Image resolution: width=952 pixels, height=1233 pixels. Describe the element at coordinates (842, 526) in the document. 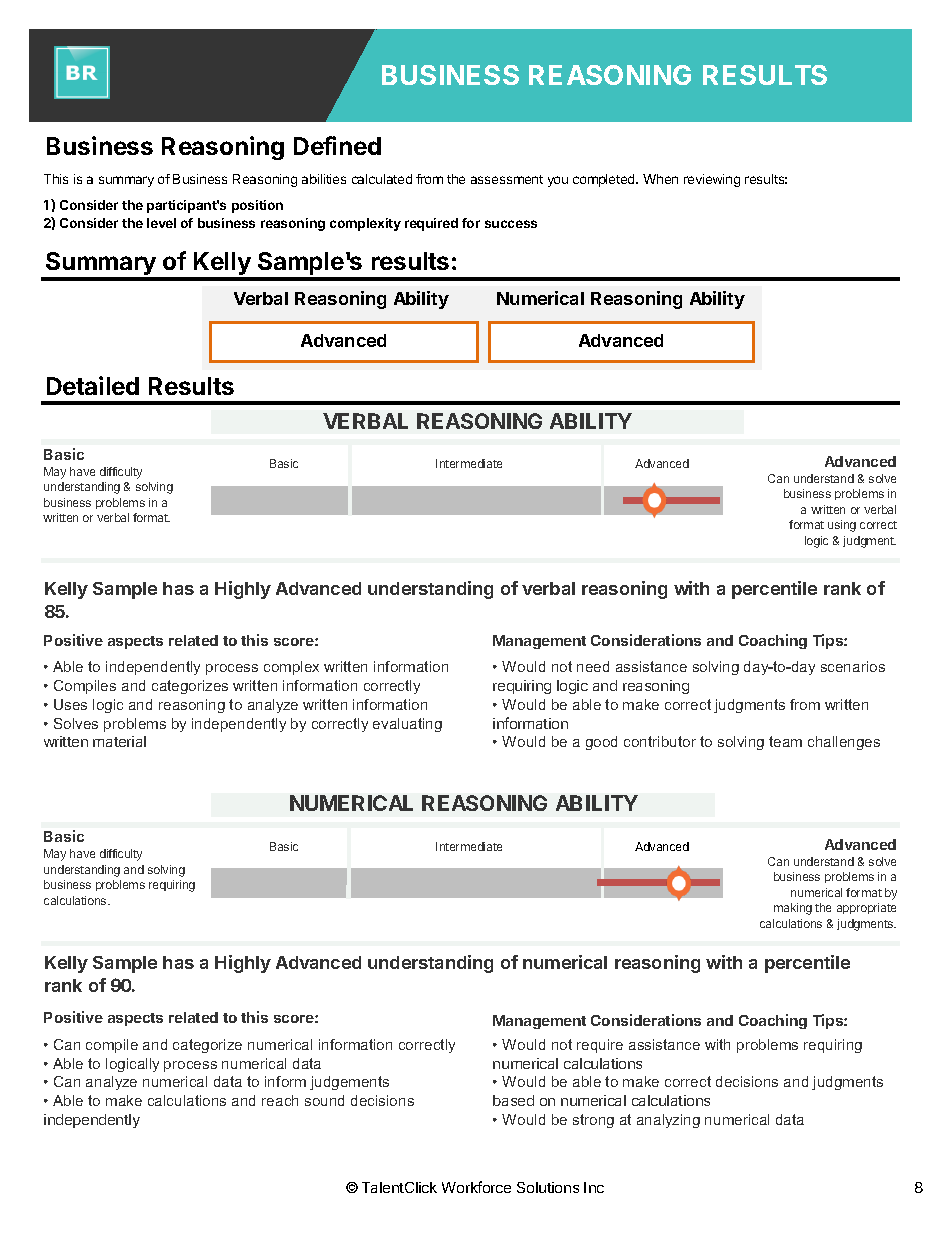

I see `using` at that location.
